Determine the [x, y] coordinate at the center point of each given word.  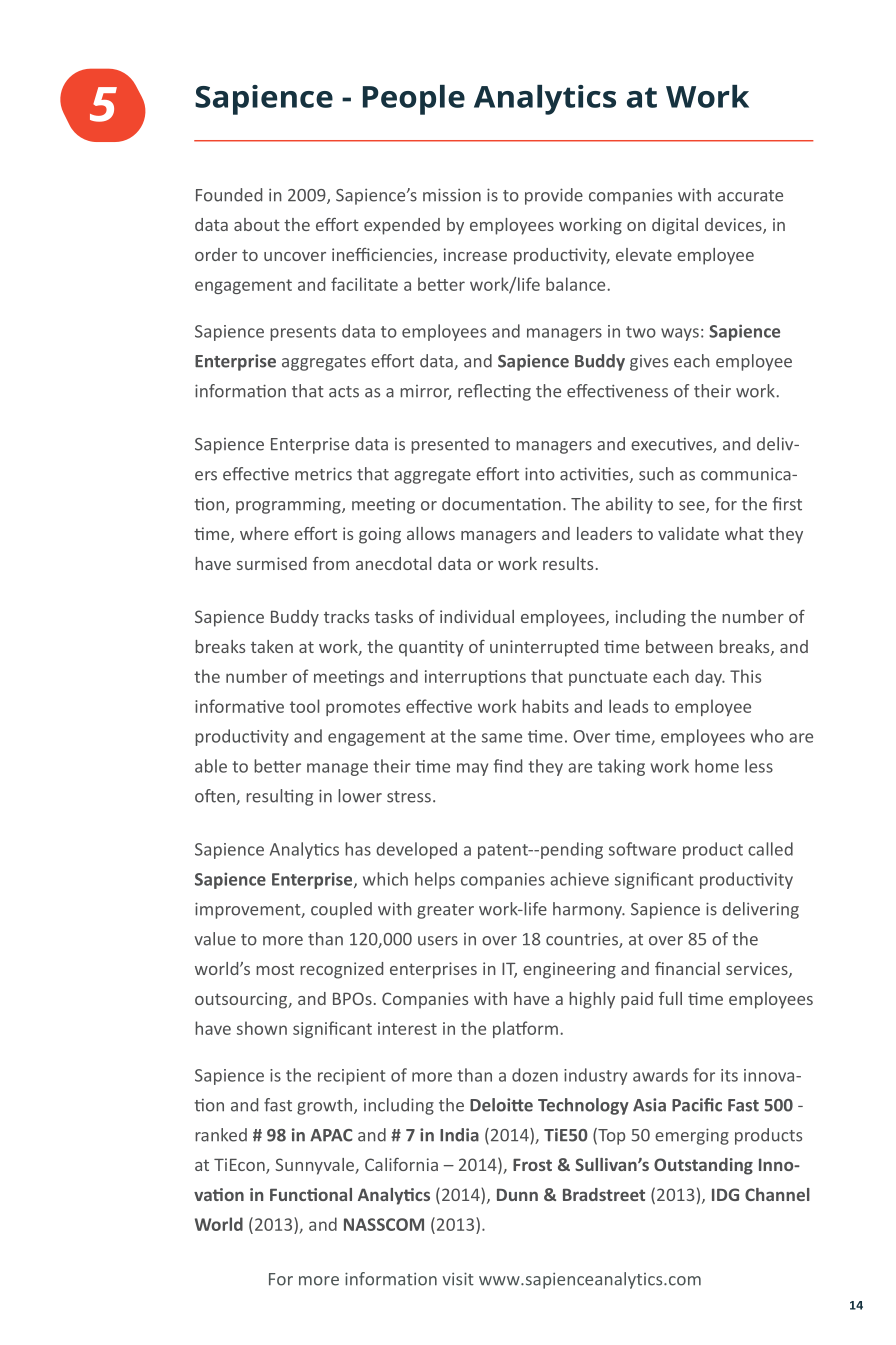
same [502, 738]
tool [304, 706]
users [438, 941]
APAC [331, 1135]
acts [344, 392]
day [709, 677]
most [275, 969]
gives [649, 363]
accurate [750, 196]
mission [452, 195]
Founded [229, 195]
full [670, 998]
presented [450, 445]
